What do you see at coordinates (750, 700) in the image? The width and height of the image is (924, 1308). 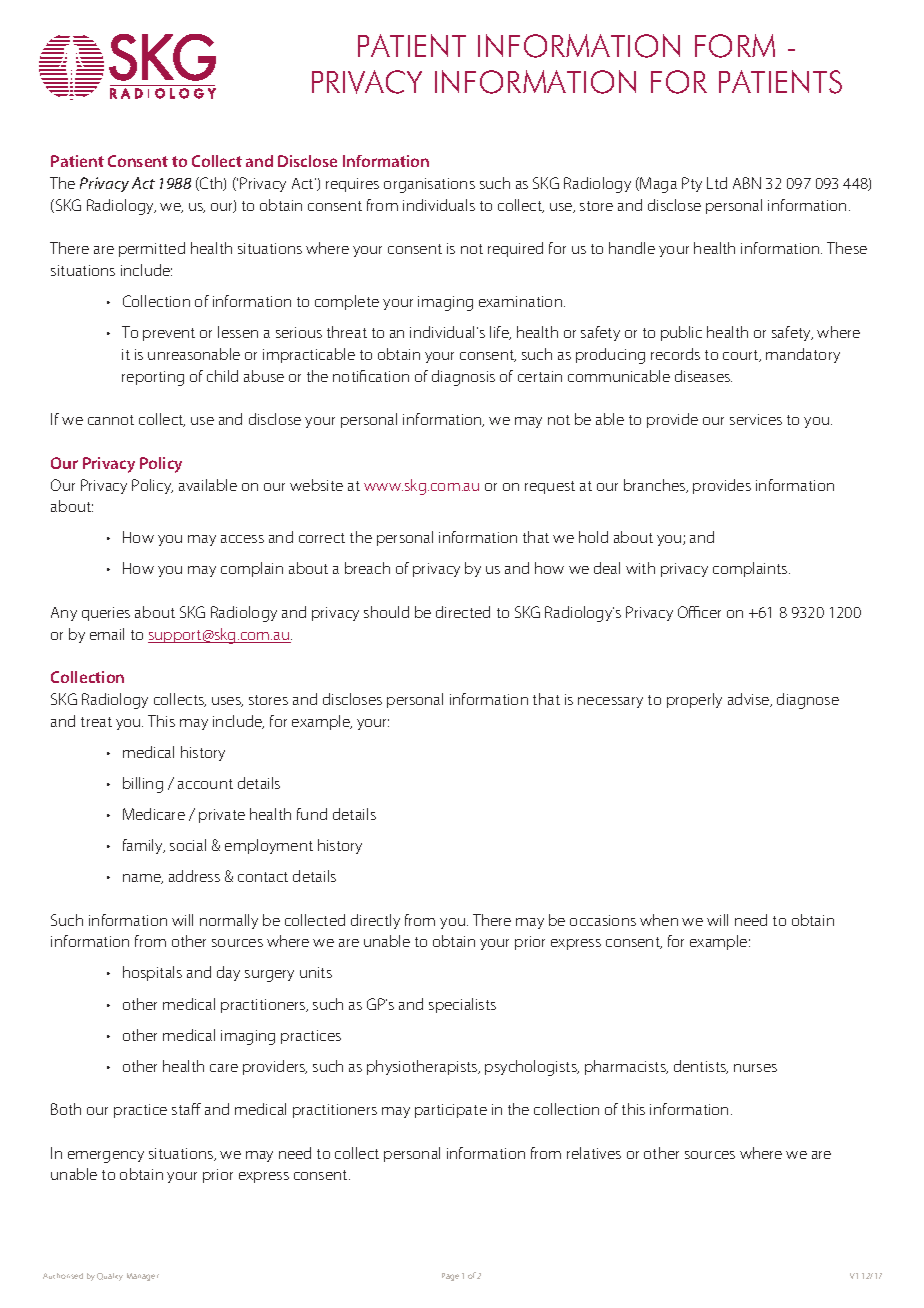 I see `advise` at bounding box center [750, 700].
